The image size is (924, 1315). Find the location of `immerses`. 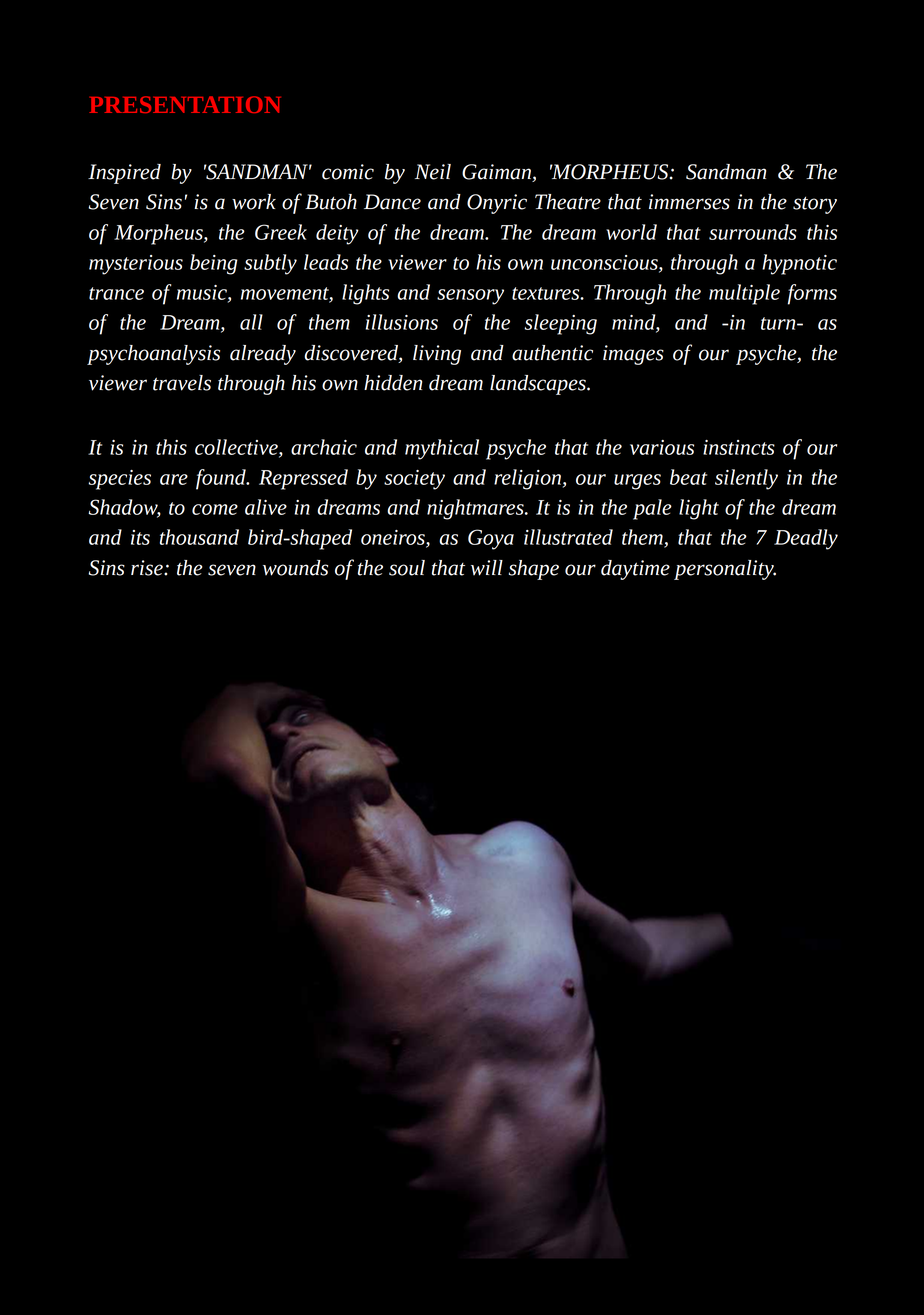

immerses is located at coordinates (689, 202).
